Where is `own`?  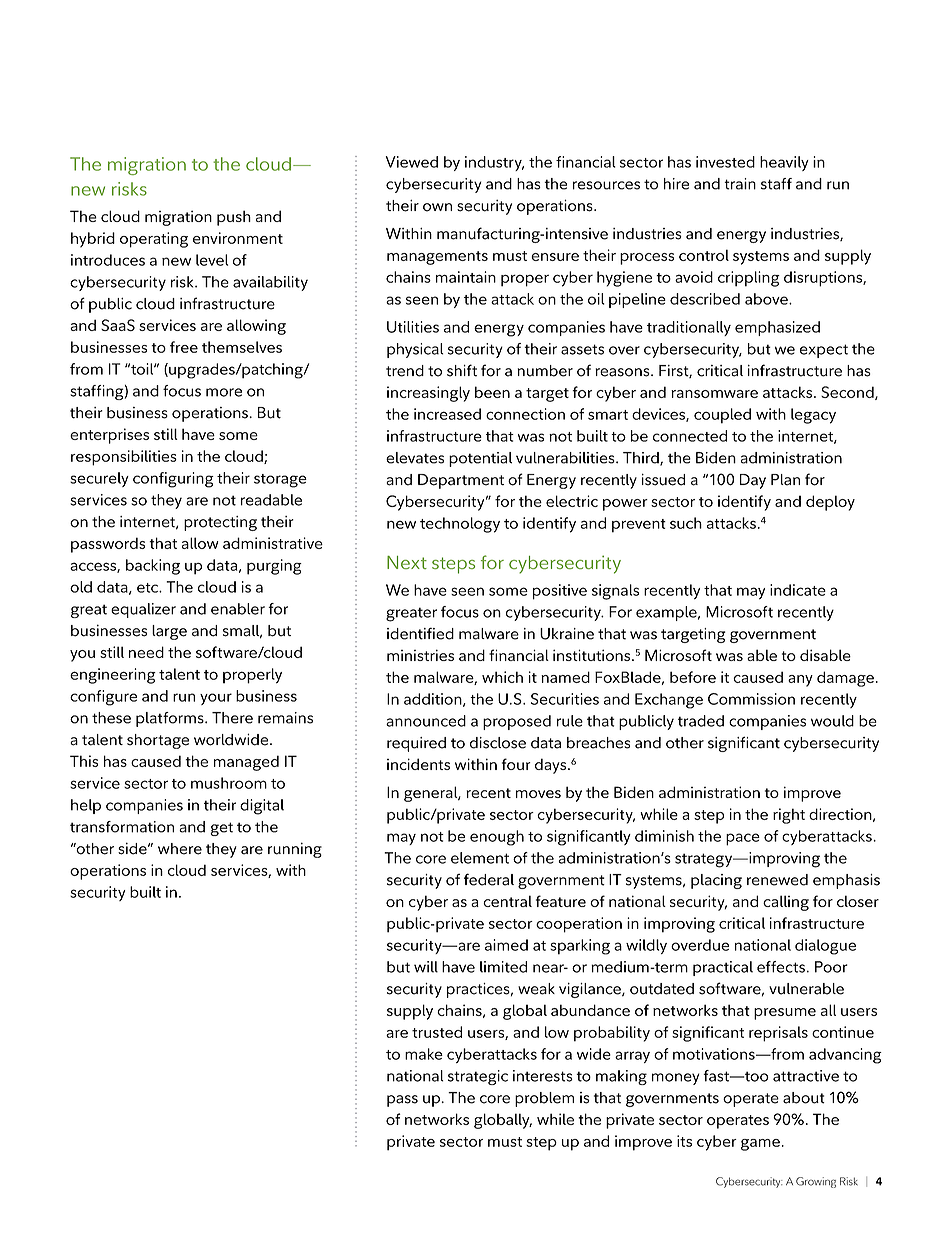
own is located at coordinates (437, 207).
